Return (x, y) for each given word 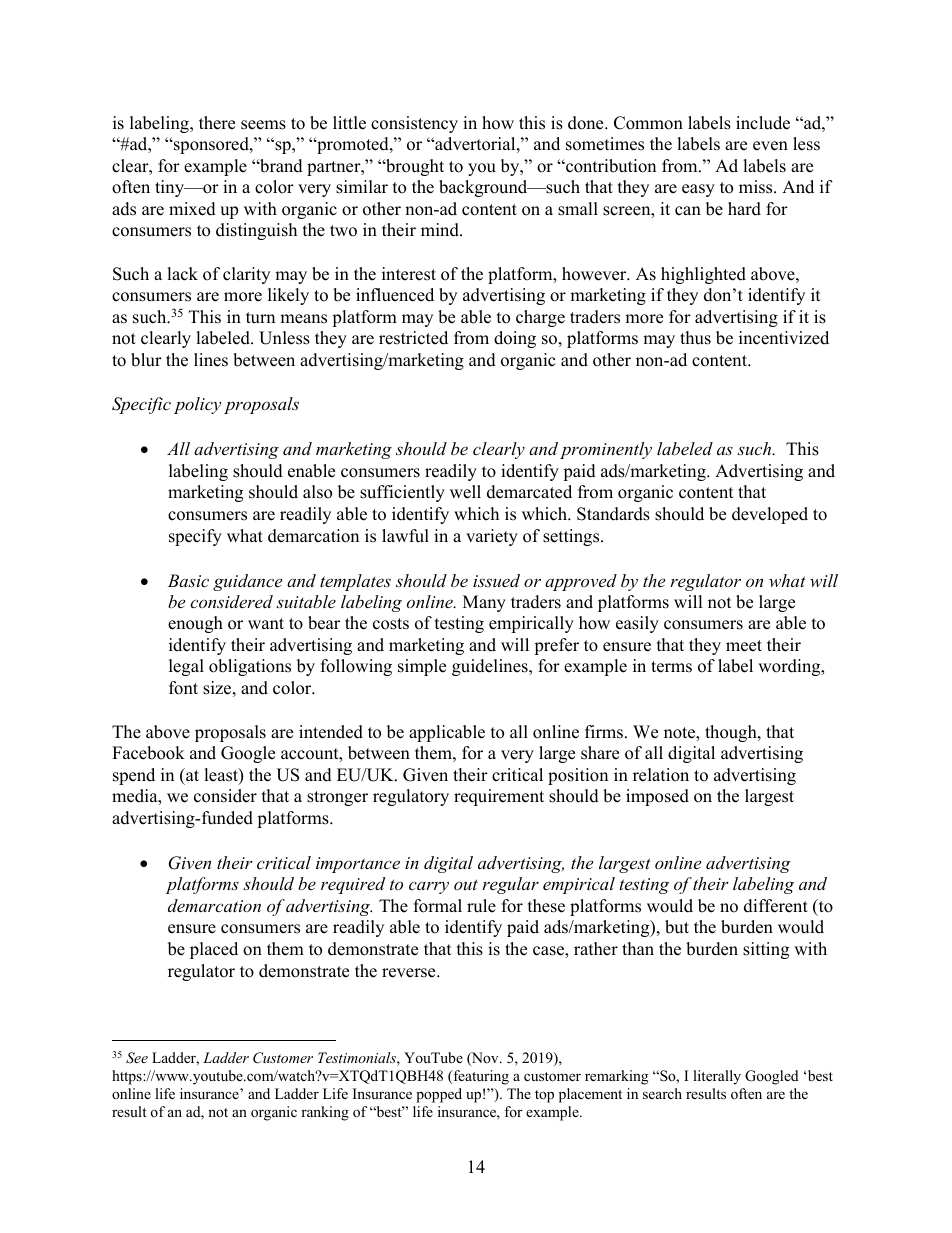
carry (429, 887)
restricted (413, 338)
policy (197, 405)
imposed (657, 797)
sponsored (211, 145)
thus (695, 338)
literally (717, 1077)
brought (414, 167)
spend (134, 776)
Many (484, 603)
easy (698, 190)
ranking (325, 1113)
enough (195, 624)
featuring (480, 1077)
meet (744, 646)
